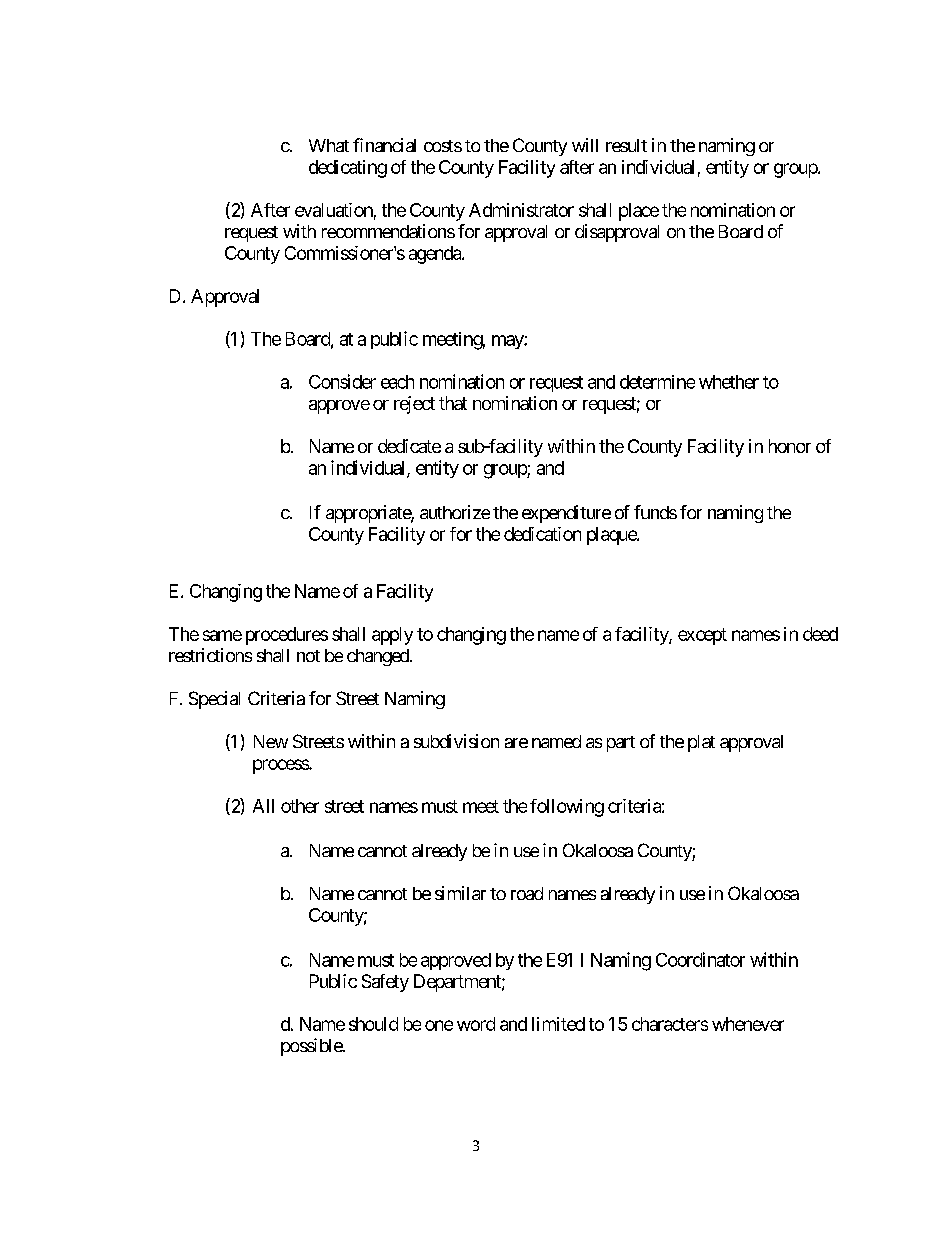  What do you see at coordinates (300, 806) in the screenshot?
I see `other` at bounding box center [300, 806].
